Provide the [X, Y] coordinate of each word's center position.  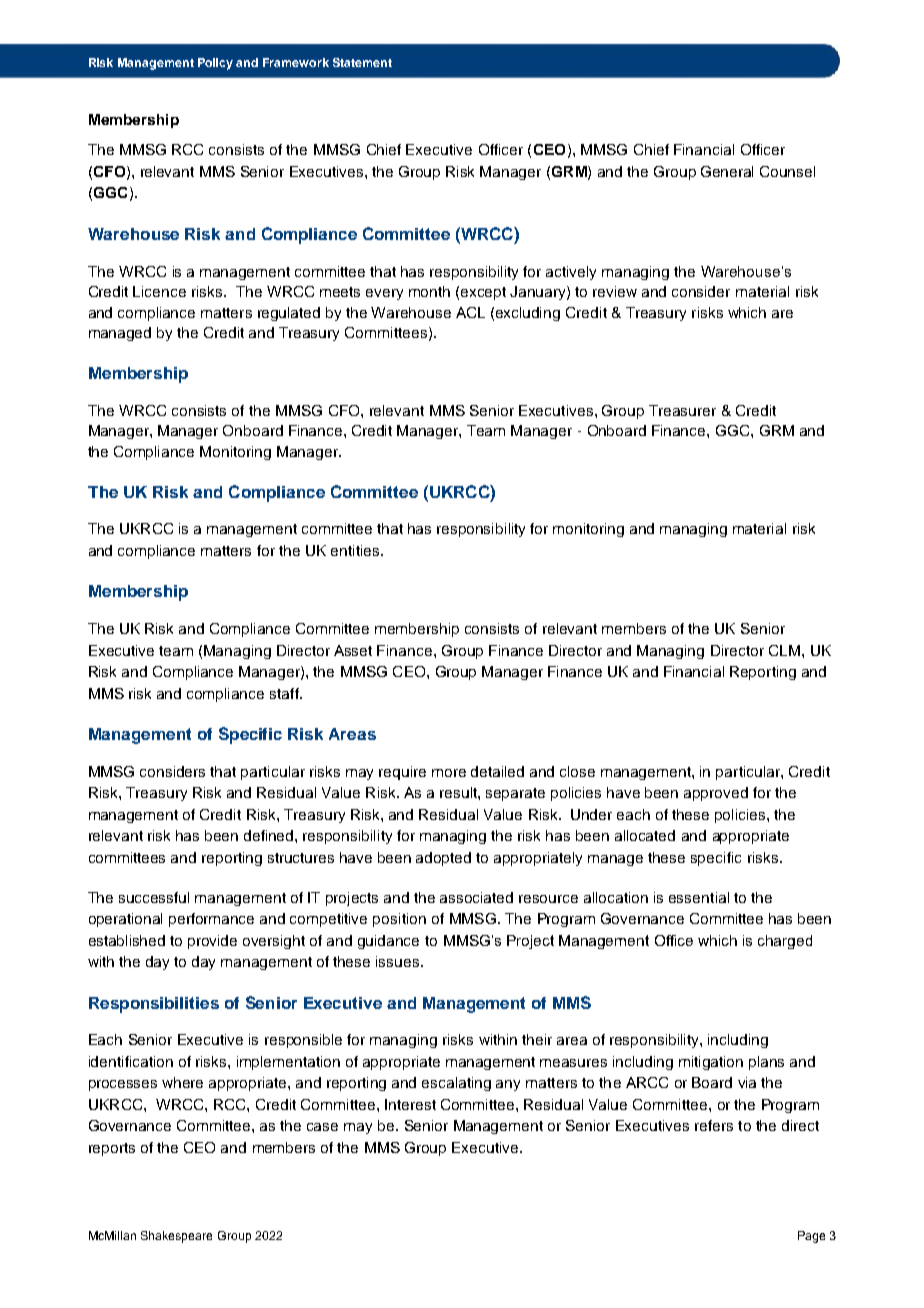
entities [356, 550]
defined [270, 835]
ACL [470, 312]
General [727, 171]
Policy [215, 64]
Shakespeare [176, 1237]
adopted [443, 859]
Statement [362, 62]
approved [716, 794]
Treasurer [682, 410]
